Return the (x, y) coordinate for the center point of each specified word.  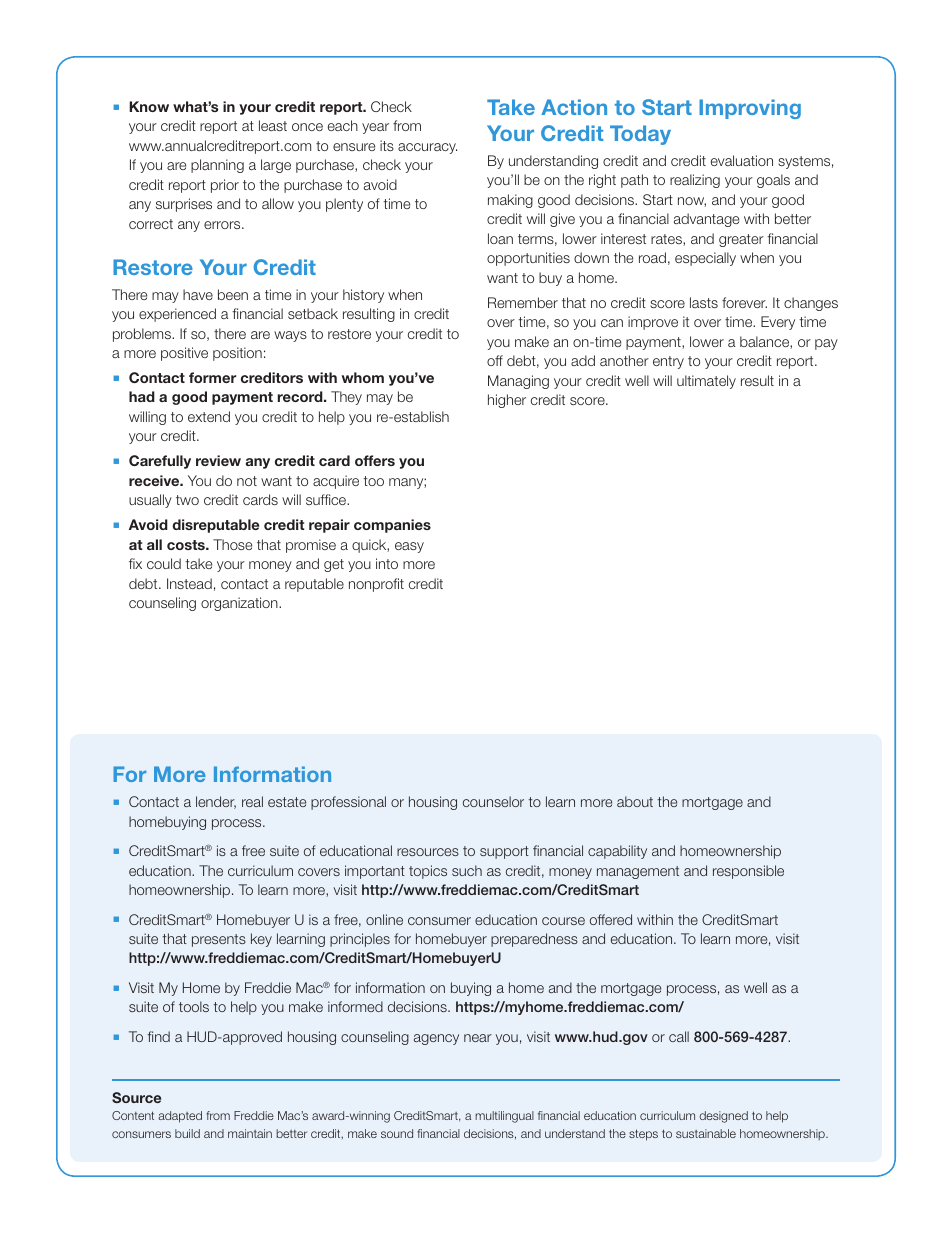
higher (507, 401)
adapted (180, 1117)
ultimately (706, 382)
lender (216, 802)
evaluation (742, 160)
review (218, 460)
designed (723, 1117)
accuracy (427, 148)
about (635, 801)
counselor (493, 801)
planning (217, 166)
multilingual (504, 1117)
